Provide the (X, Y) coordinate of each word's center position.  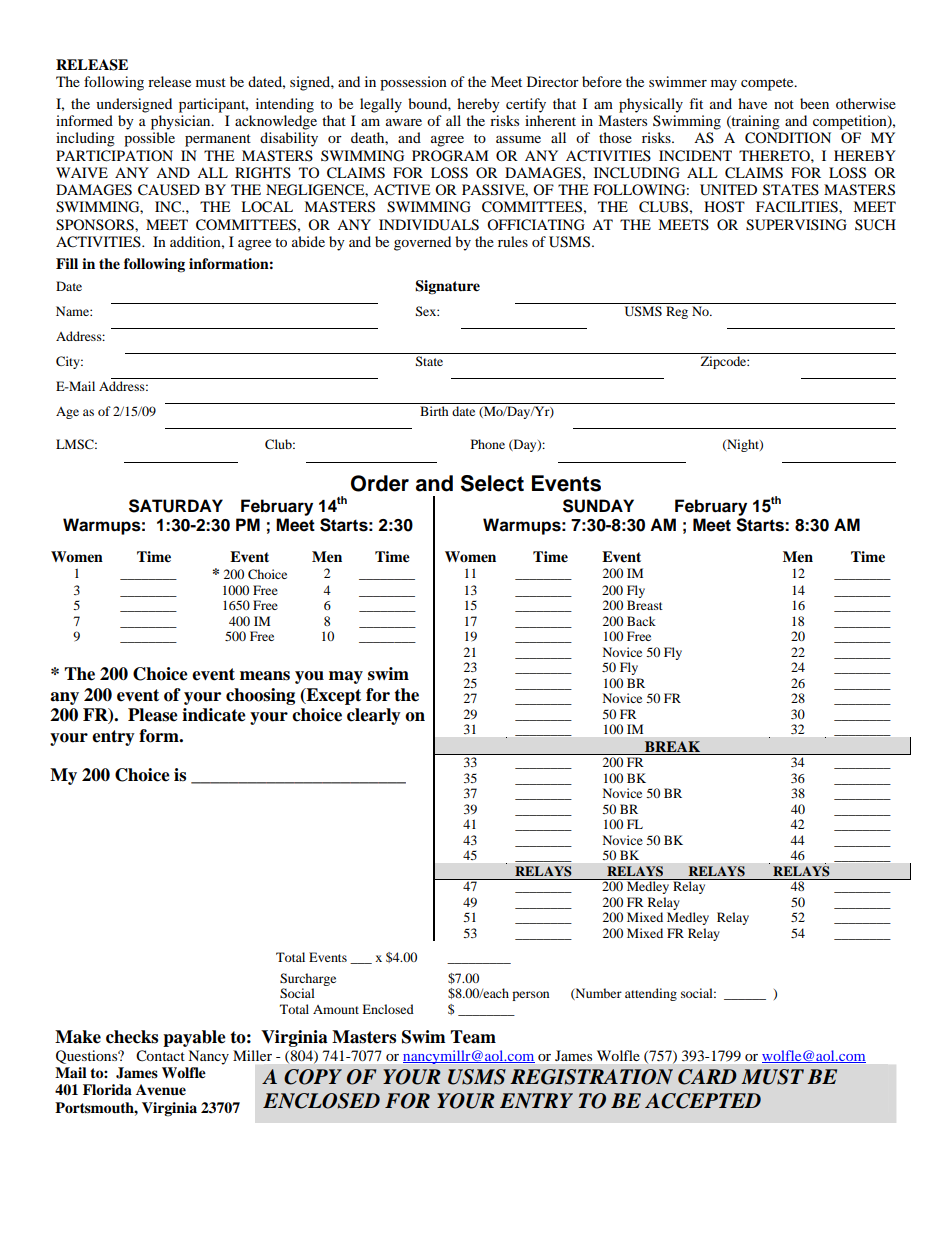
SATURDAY (176, 506)
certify (526, 105)
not (784, 104)
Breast (645, 605)
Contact (160, 1056)
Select (492, 483)
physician (182, 122)
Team (473, 1037)
